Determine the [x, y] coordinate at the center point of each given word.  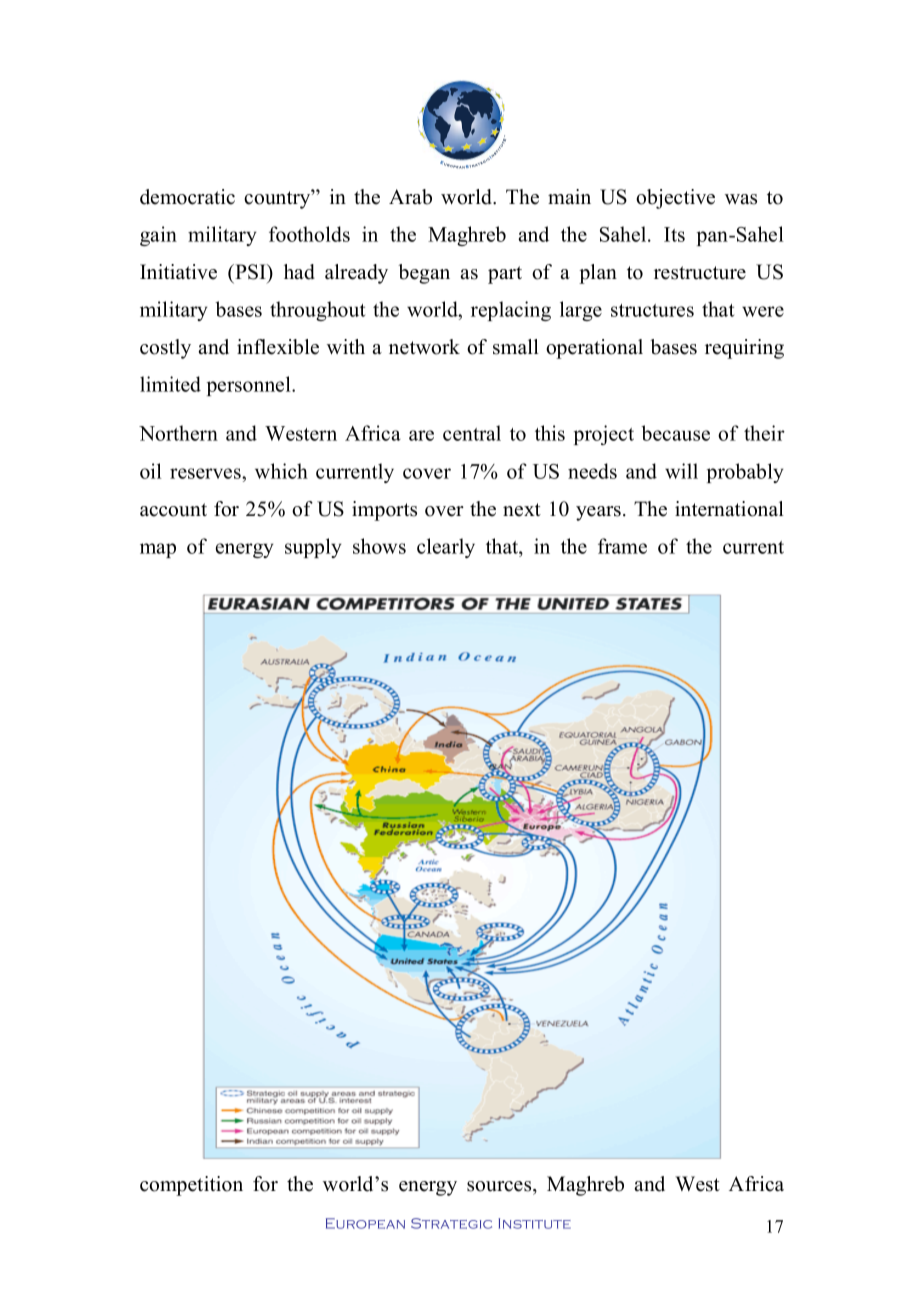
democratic [187, 197]
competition [191, 1186]
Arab [410, 197]
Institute [534, 1223]
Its [674, 234]
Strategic [451, 1223]
